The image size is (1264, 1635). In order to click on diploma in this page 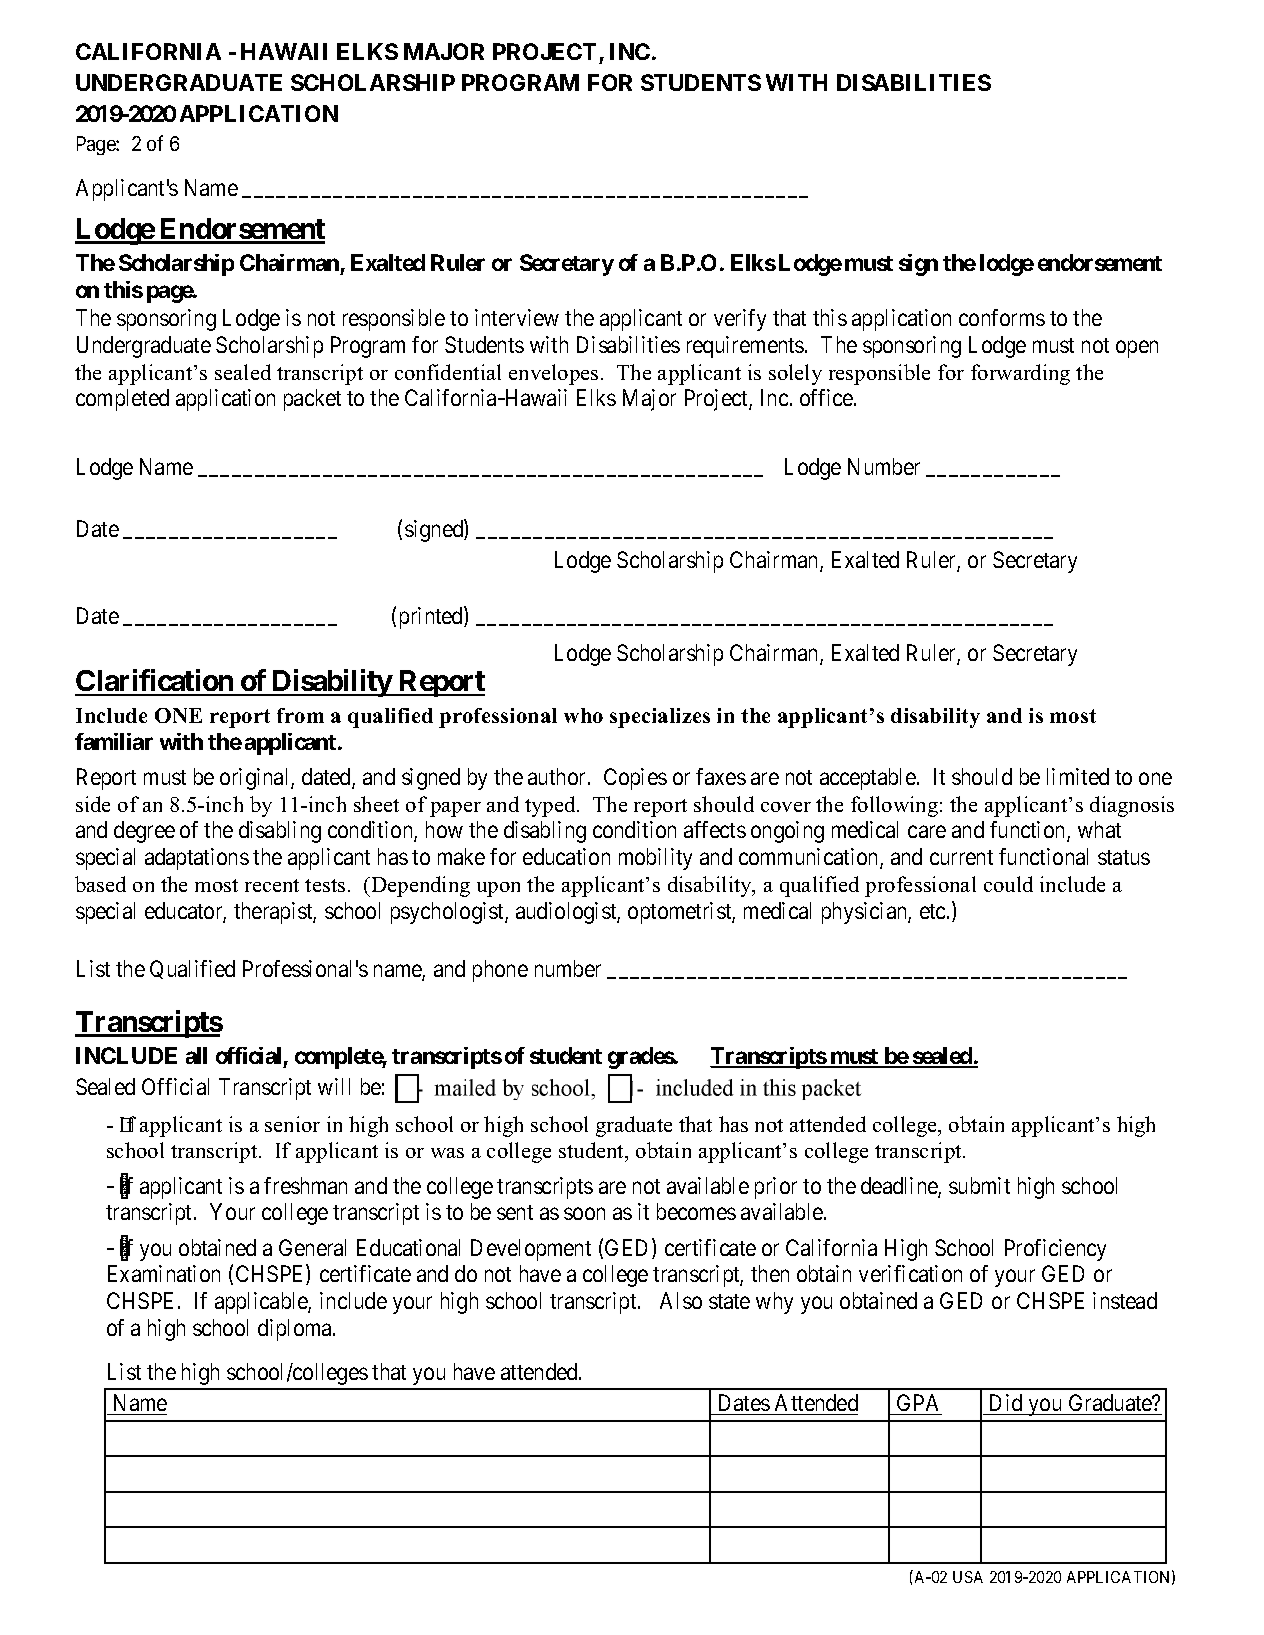, I will do `click(296, 1330)`.
